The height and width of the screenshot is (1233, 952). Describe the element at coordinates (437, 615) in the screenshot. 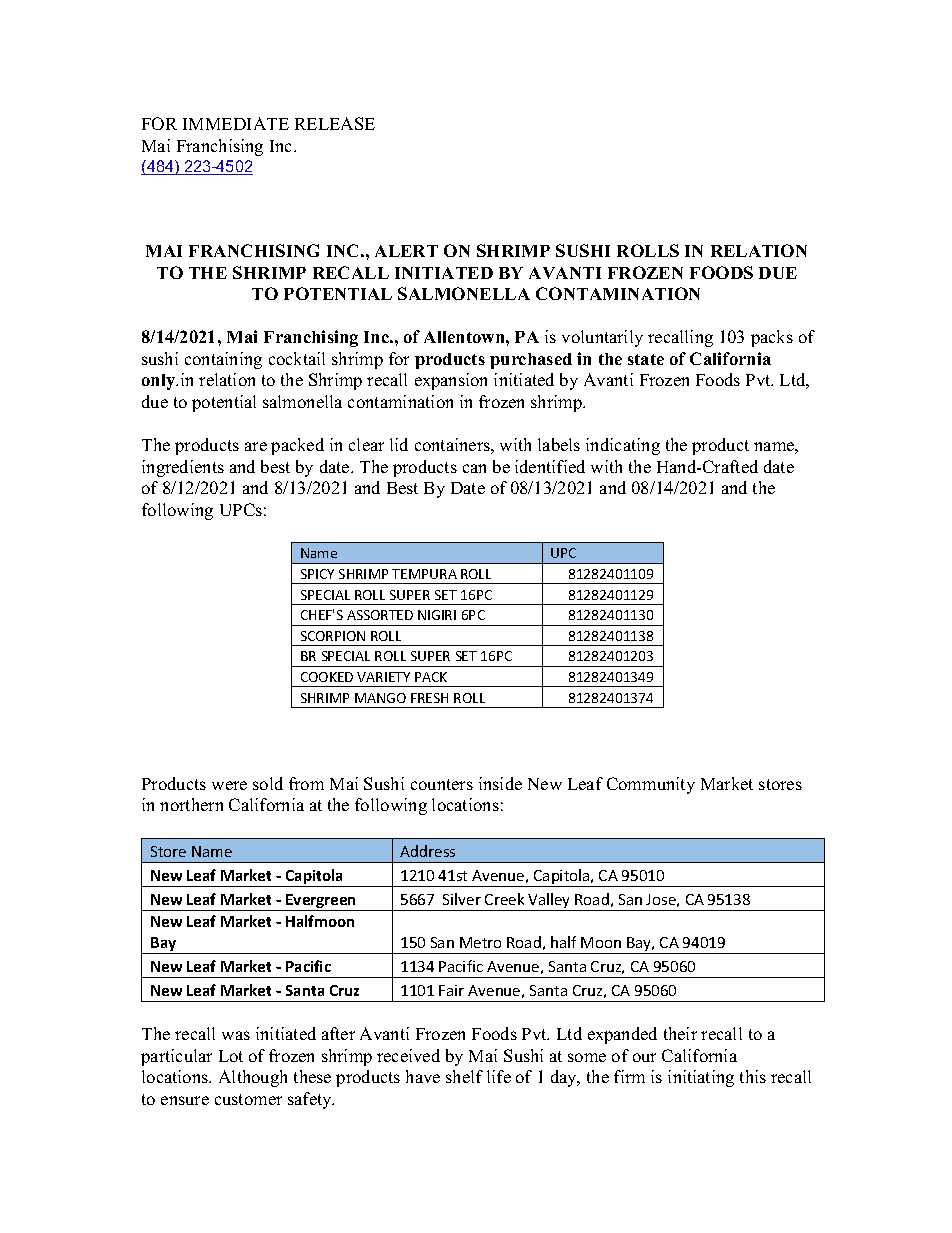

I see `NIGIRI` at that location.
